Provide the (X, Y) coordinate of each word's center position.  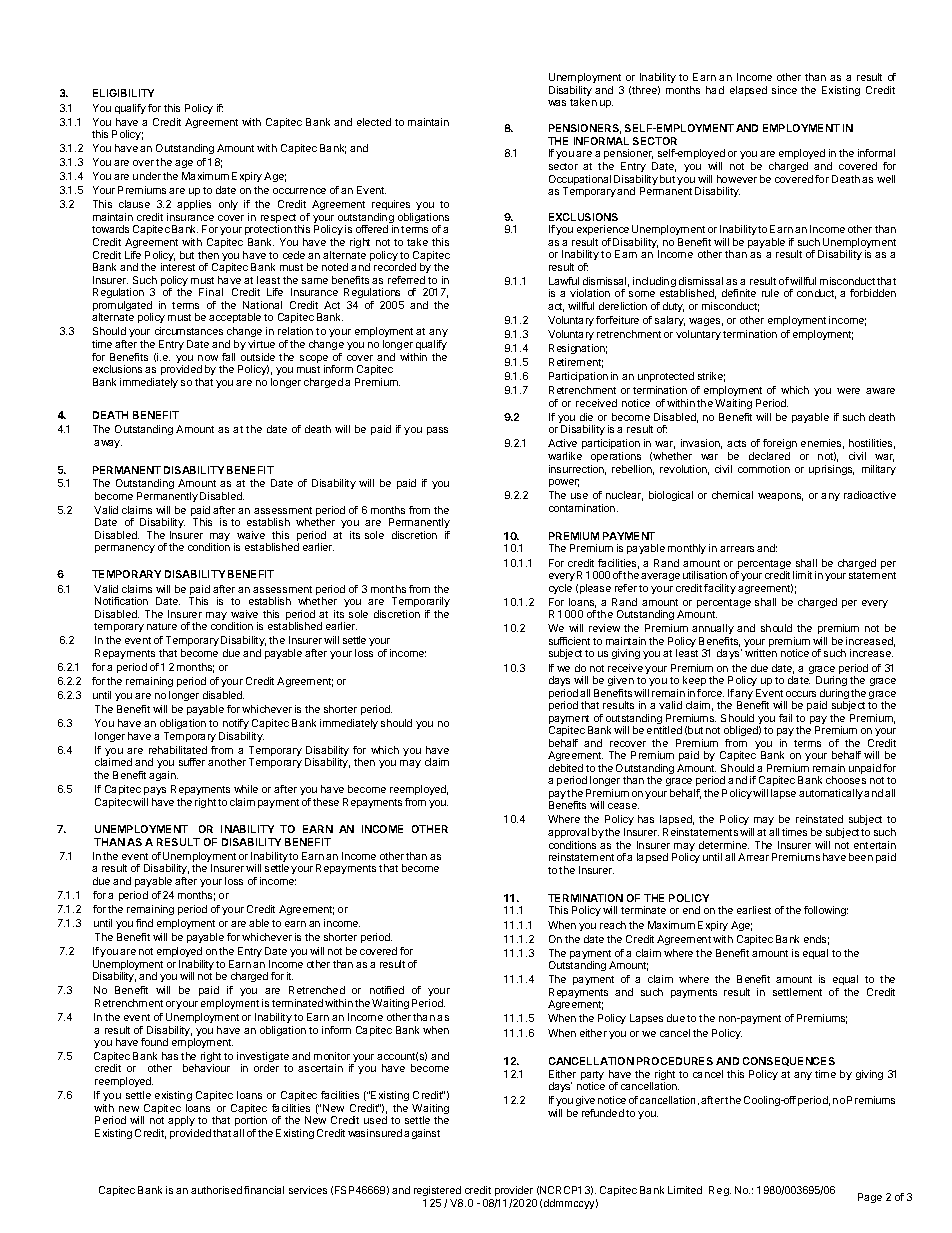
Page (870, 1198)
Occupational (580, 181)
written (761, 653)
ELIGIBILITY (123, 93)
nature (162, 626)
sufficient (569, 641)
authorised (216, 1190)
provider (514, 1191)
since (784, 90)
